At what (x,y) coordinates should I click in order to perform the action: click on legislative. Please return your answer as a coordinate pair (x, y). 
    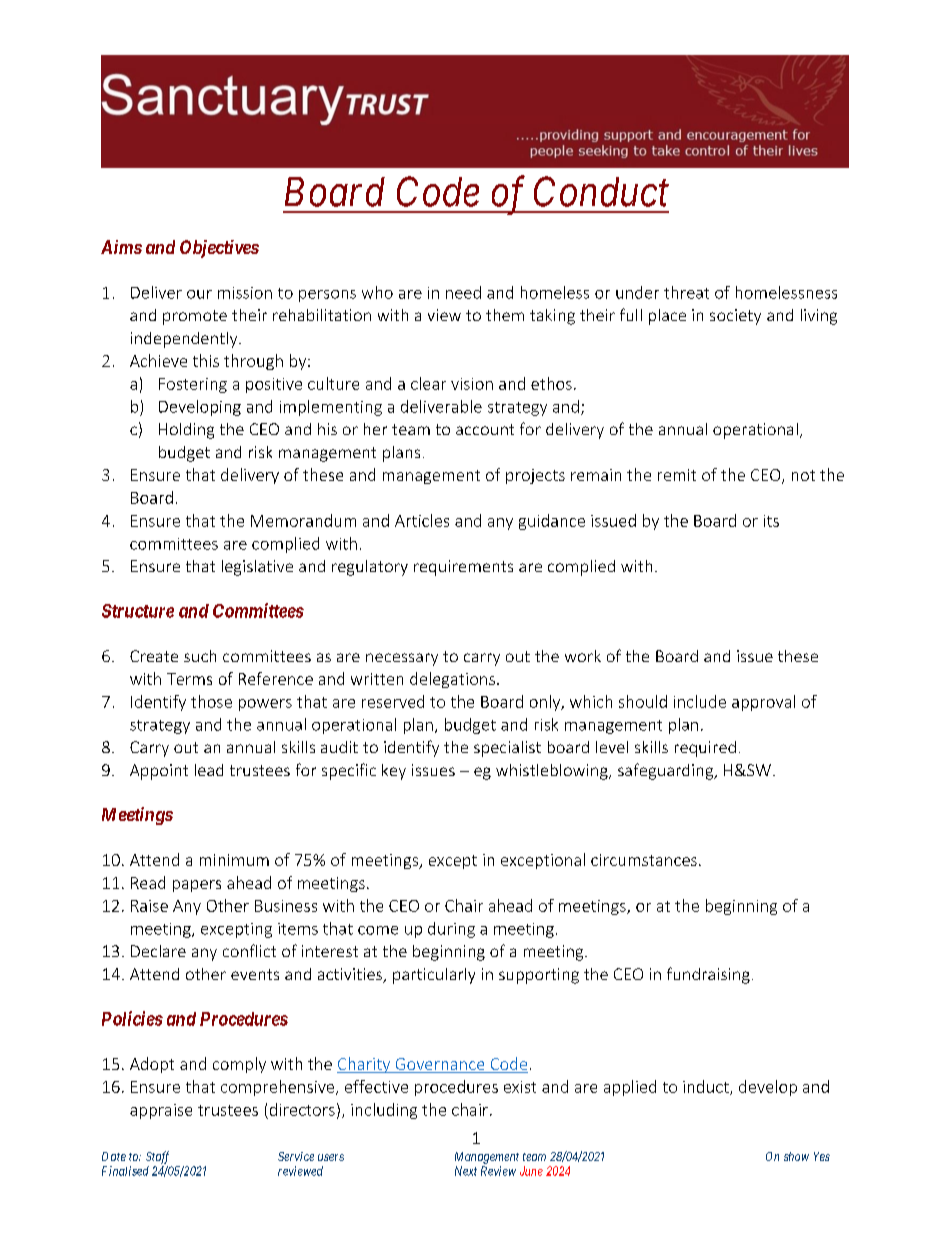
    Looking at the image, I should click on (257, 568).
